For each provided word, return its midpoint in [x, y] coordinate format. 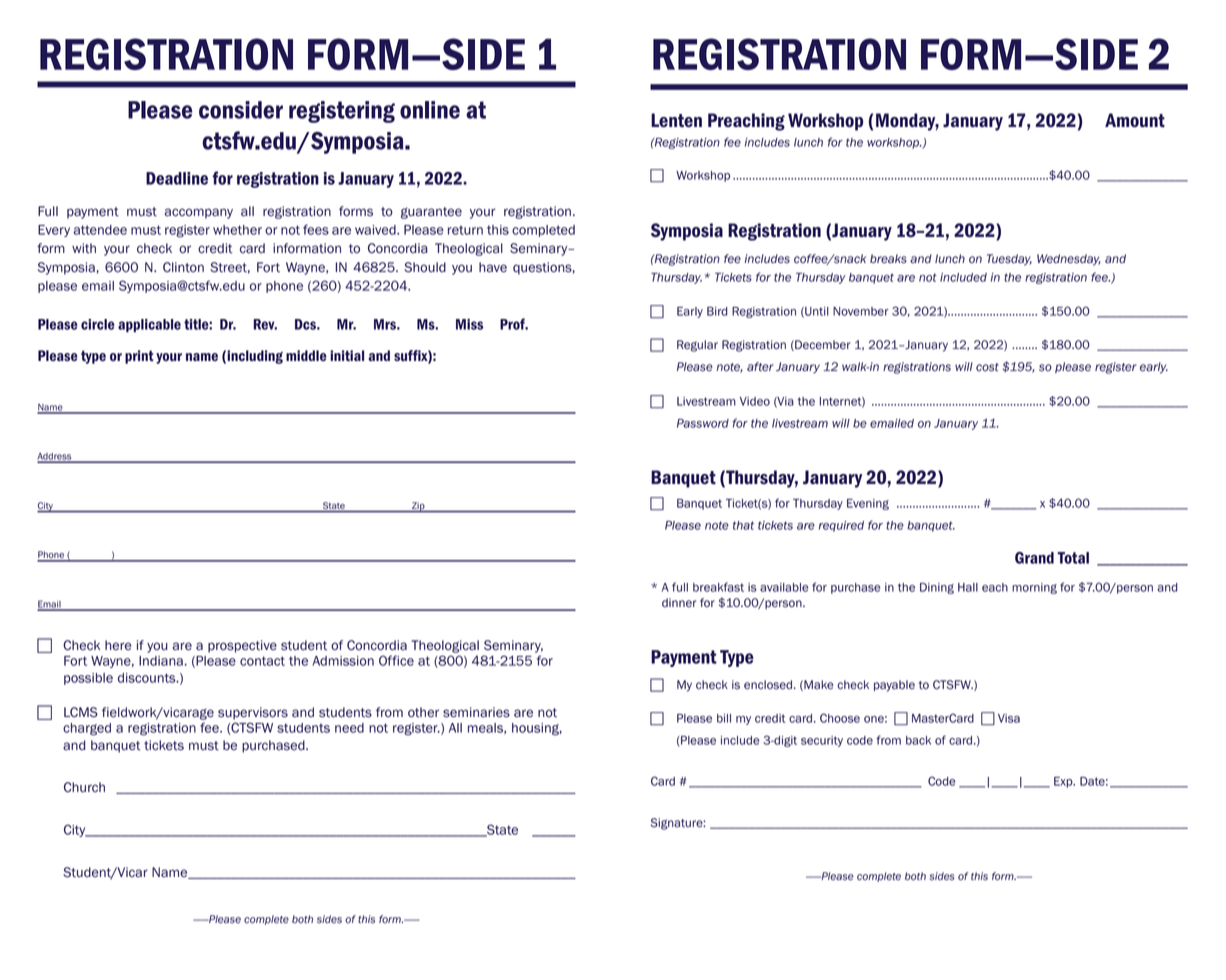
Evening [868, 504]
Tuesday [1009, 260]
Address [55, 457]
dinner [679, 603]
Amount [1135, 120]
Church [84, 787]
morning [1034, 588]
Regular [697, 346]
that [743, 525]
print [139, 357]
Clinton [183, 267]
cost [987, 367]
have [493, 267]
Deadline [177, 178]
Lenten [676, 120]
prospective [242, 646]
